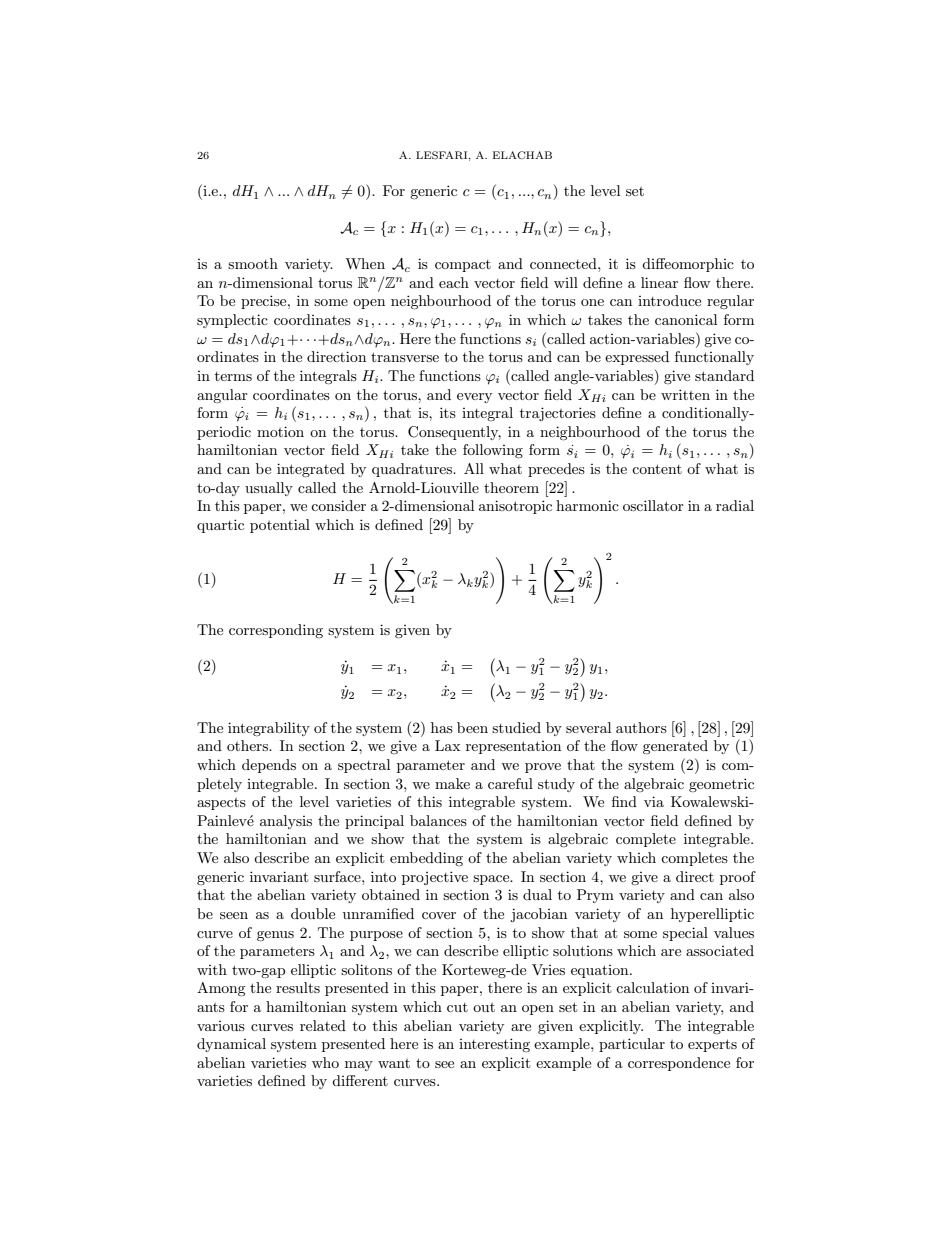  What do you see at coordinates (269, 766) in the screenshot?
I see `depends` at bounding box center [269, 766].
